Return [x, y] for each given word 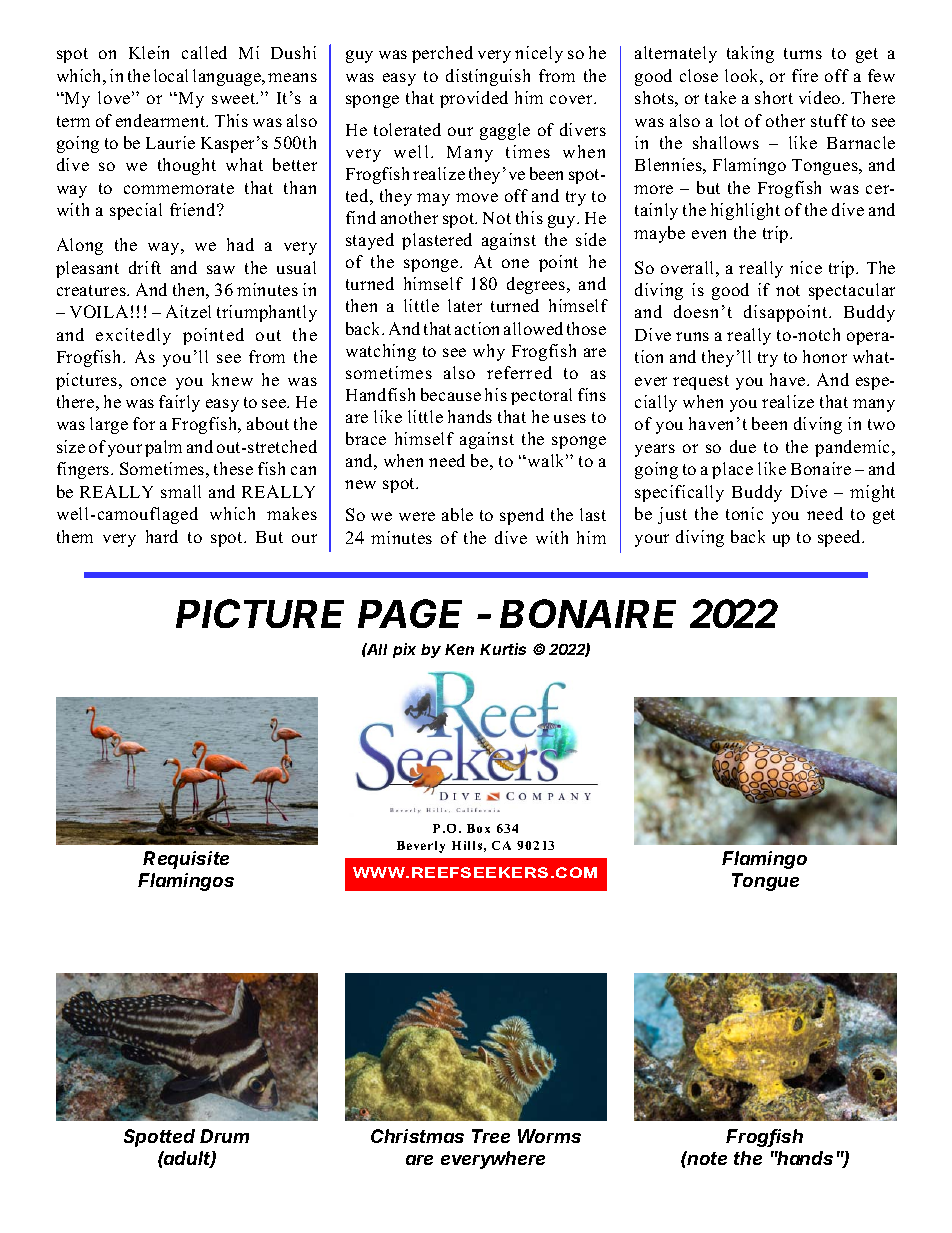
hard [162, 536]
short [774, 97]
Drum [224, 1136]
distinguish [488, 77]
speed [841, 538]
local [171, 75]
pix [404, 650]
